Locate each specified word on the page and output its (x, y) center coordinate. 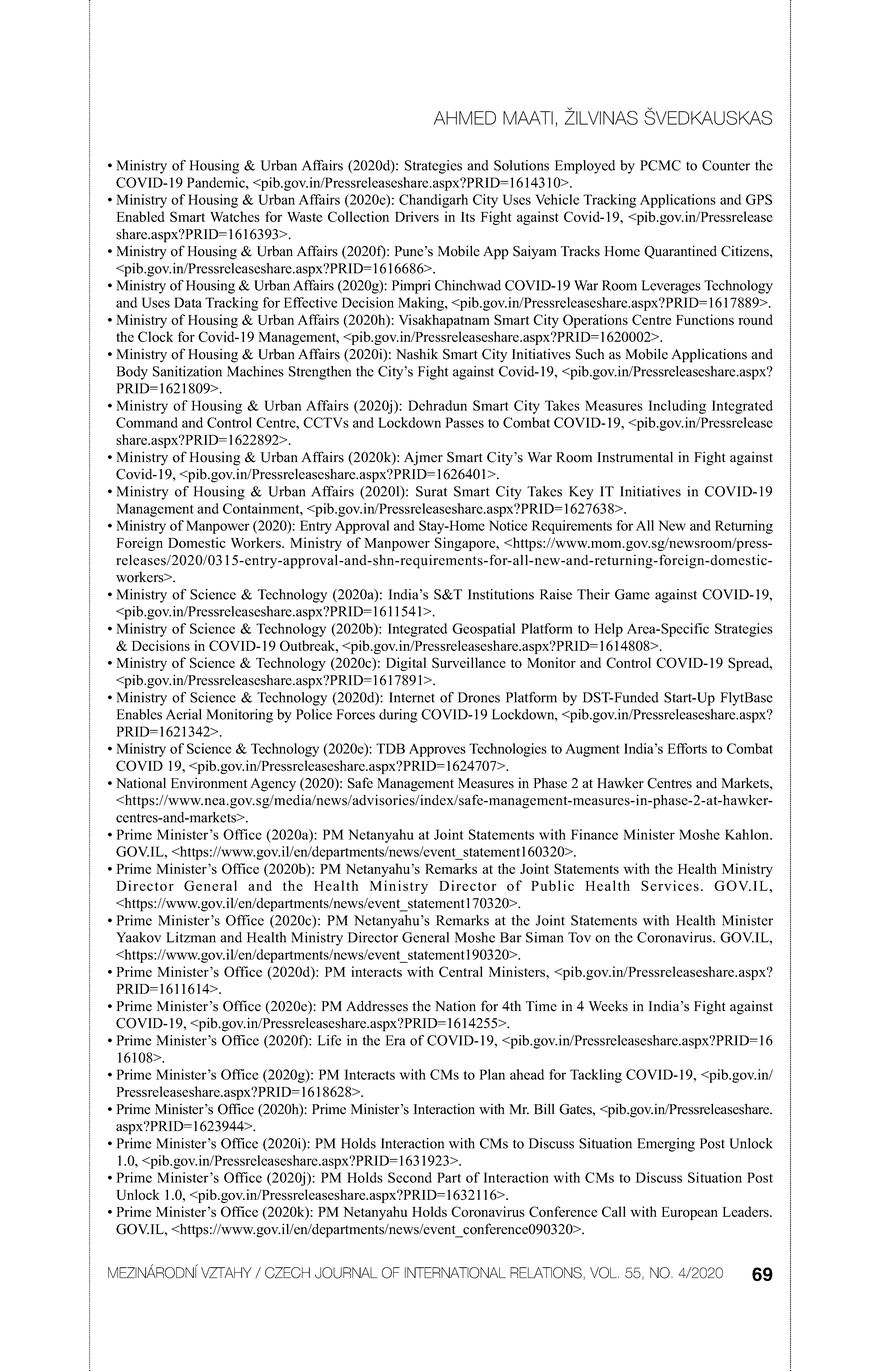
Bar (511, 937)
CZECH (287, 1273)
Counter (726, 165)
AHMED (465, 118)
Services (670, 885)
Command (147, 422)
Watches (235, 216)
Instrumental (635, 457)
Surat (431, 491)
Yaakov (138, 937)
